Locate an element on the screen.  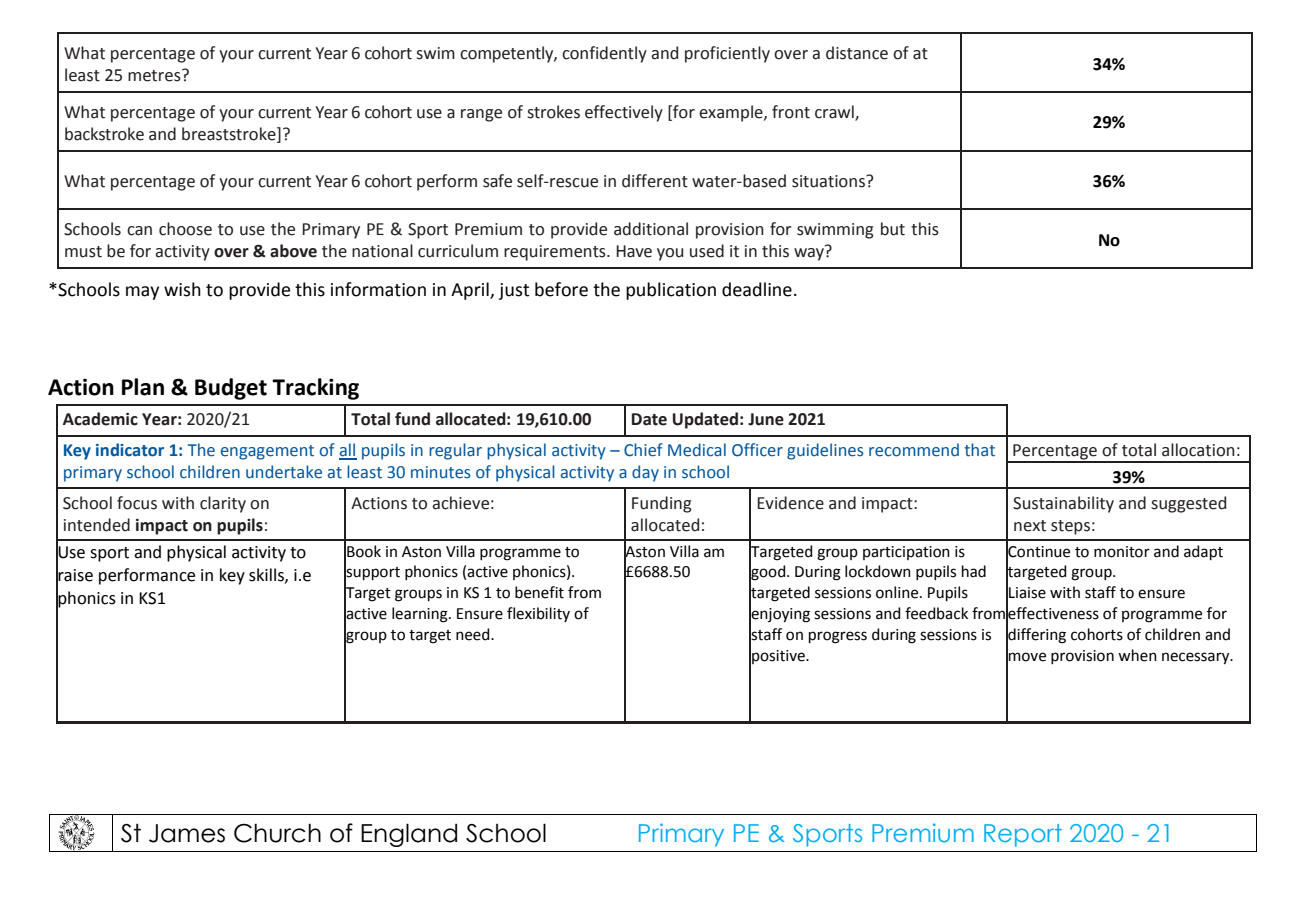
intended is located at coordinates (97, 525).
